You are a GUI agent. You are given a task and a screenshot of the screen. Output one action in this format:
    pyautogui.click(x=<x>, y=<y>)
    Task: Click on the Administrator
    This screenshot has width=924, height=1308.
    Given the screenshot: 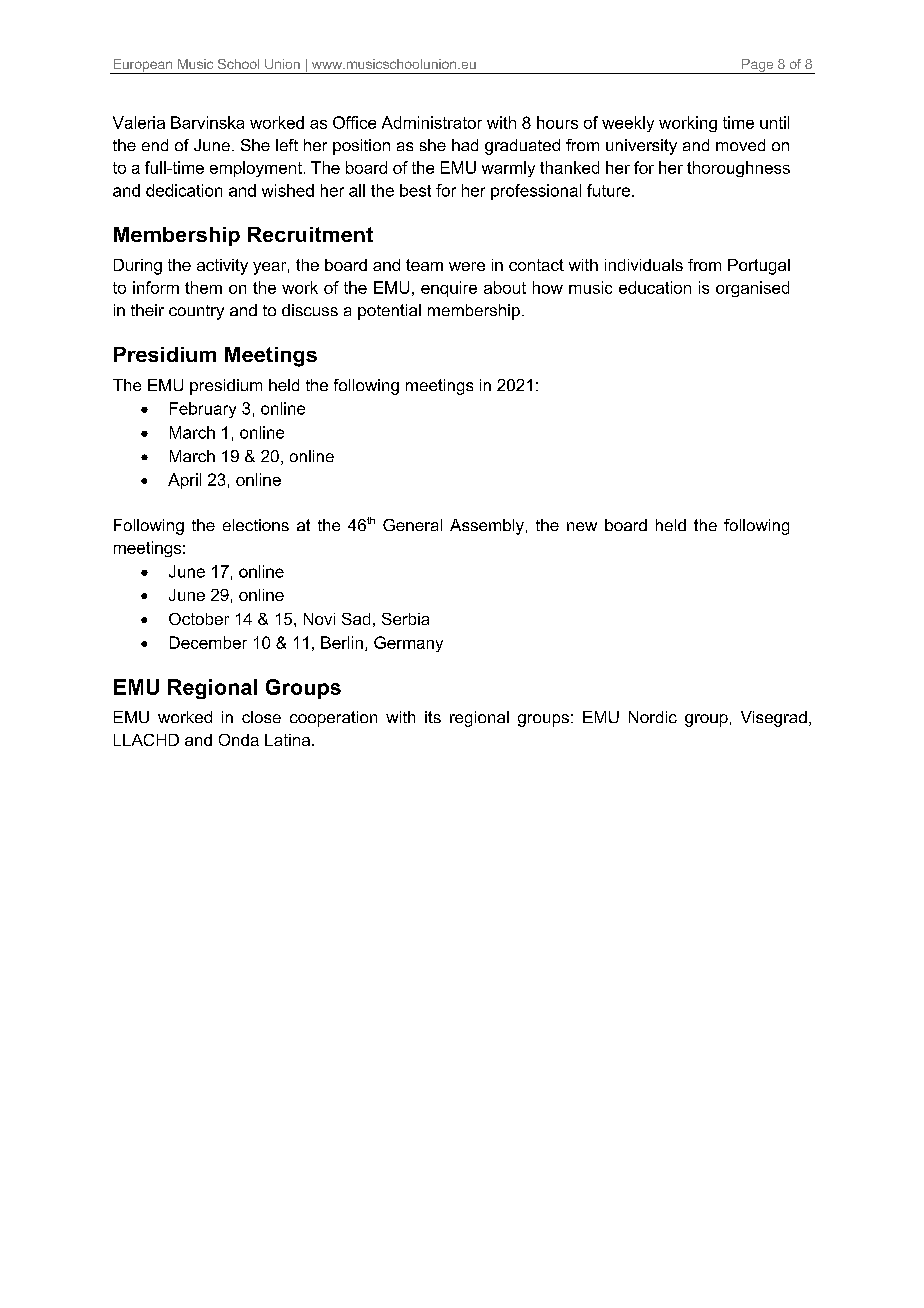 What is the action you would take?
    pyautogui.click(x=432, y=122)
